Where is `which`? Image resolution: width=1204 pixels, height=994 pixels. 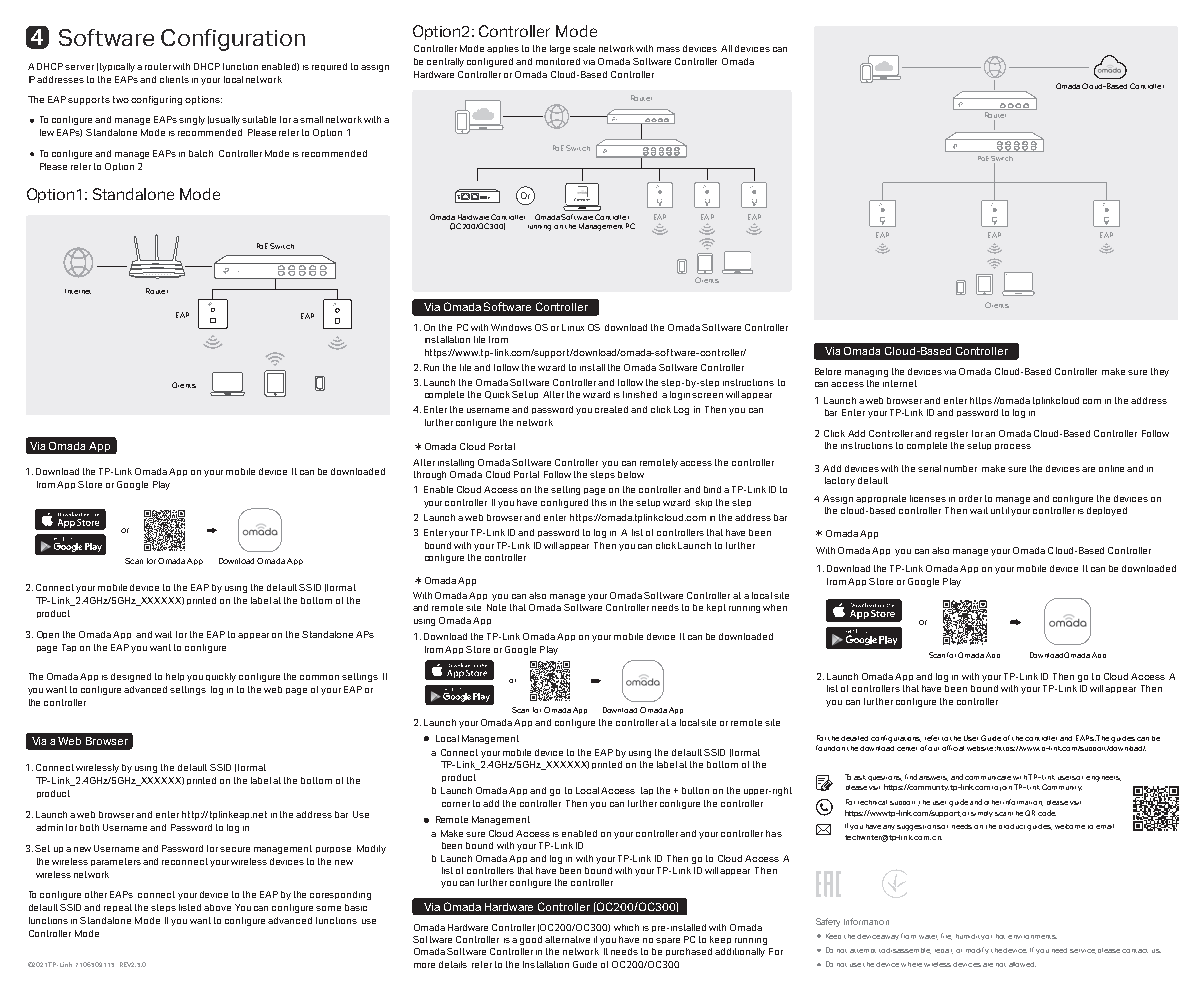
which is located at coordinates (626, 927).
